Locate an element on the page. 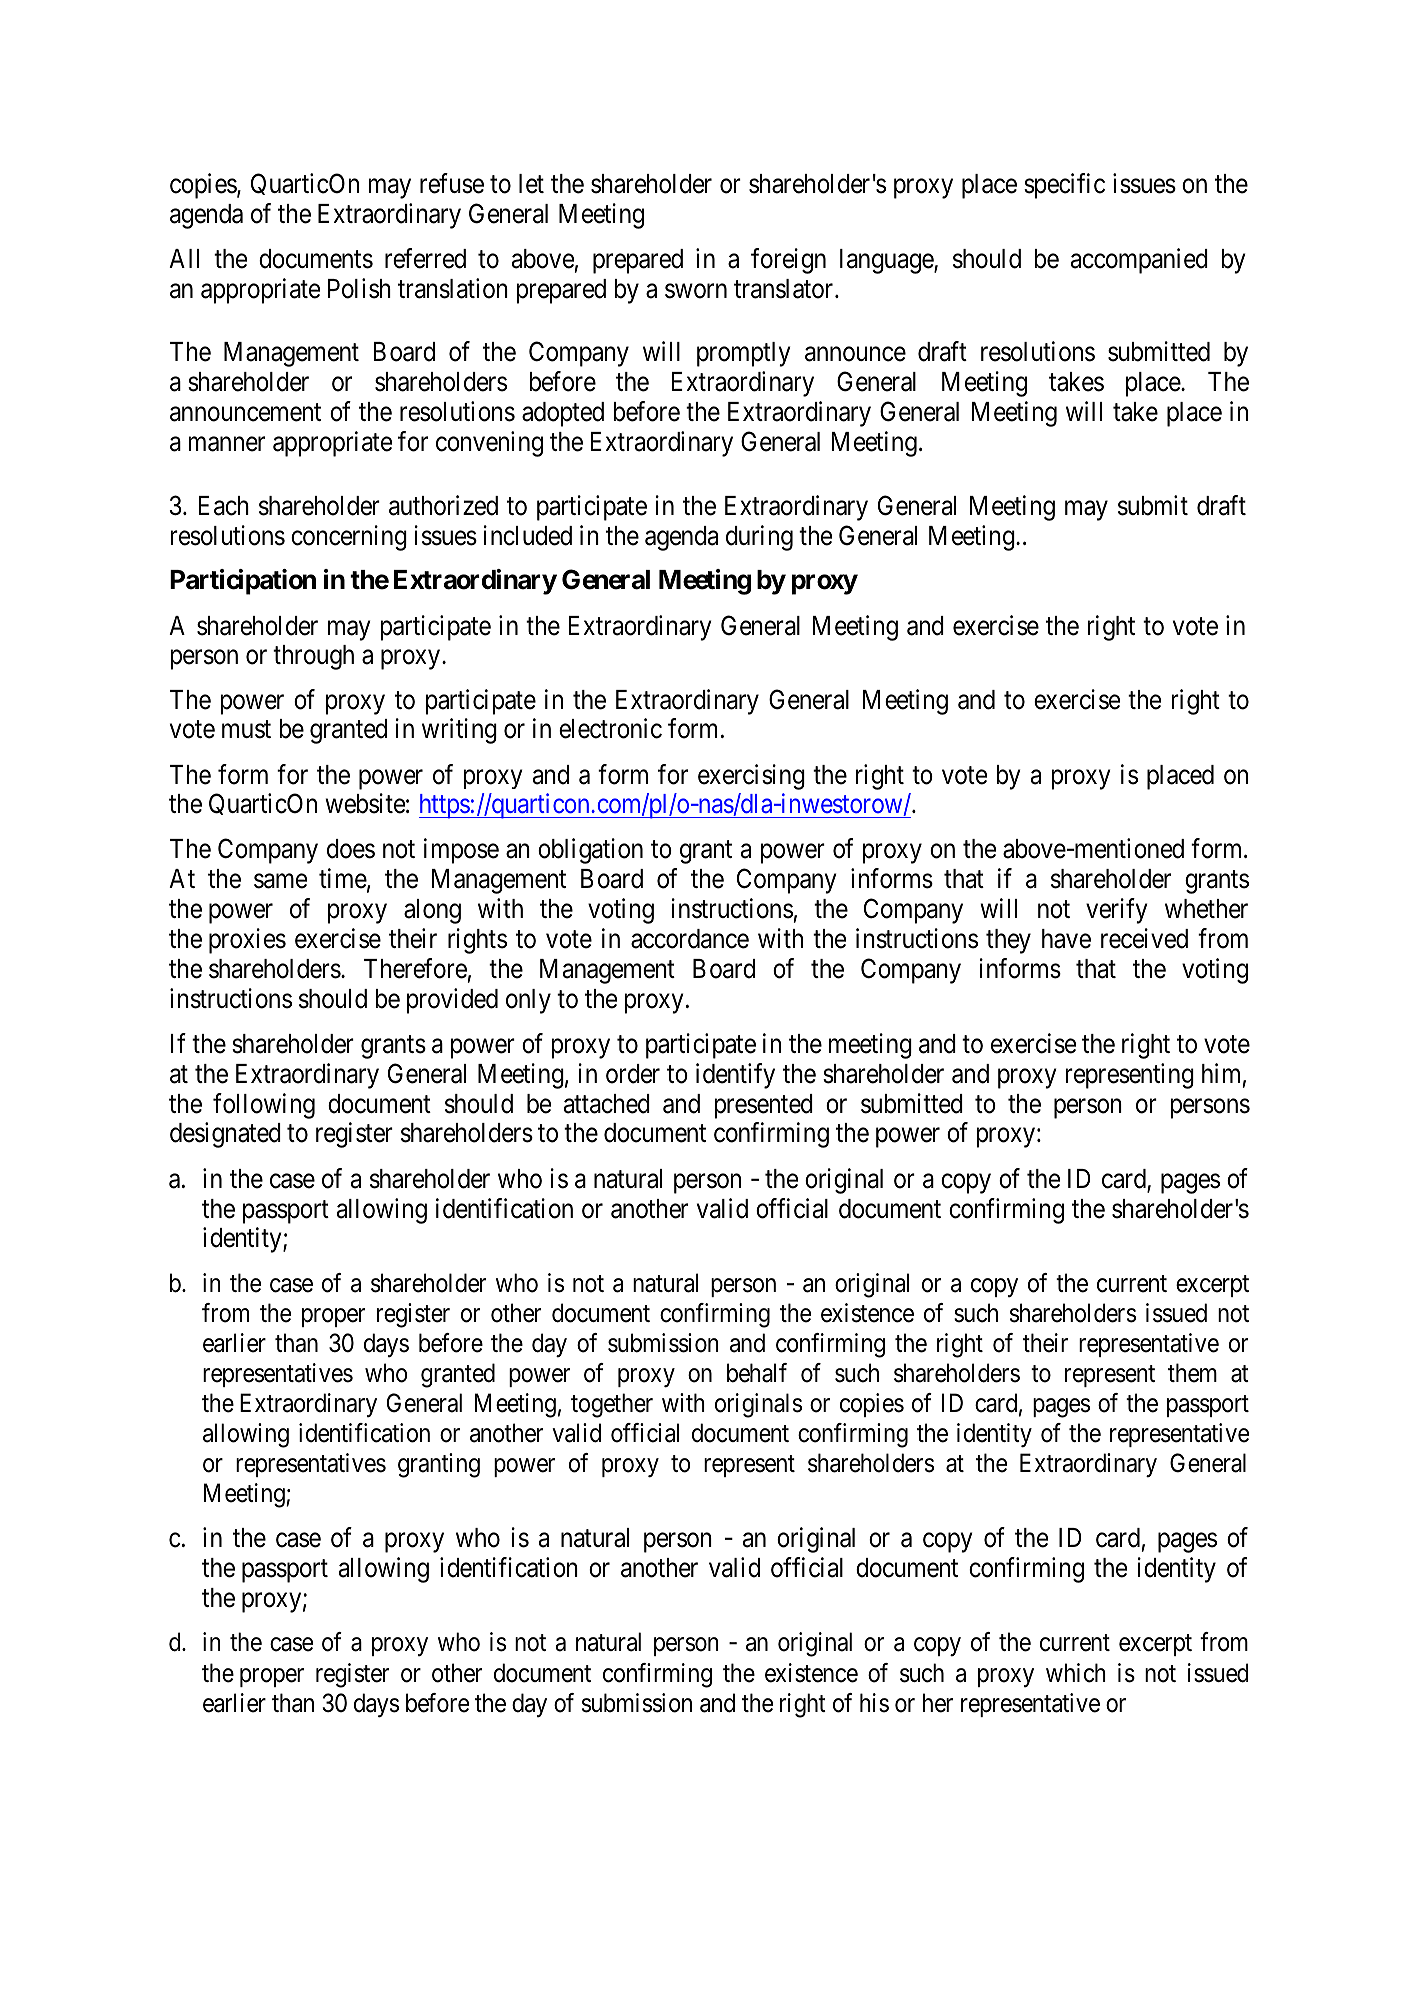 This page has width=1415, height=2003. sworn is located at coordinates (696, 291).
